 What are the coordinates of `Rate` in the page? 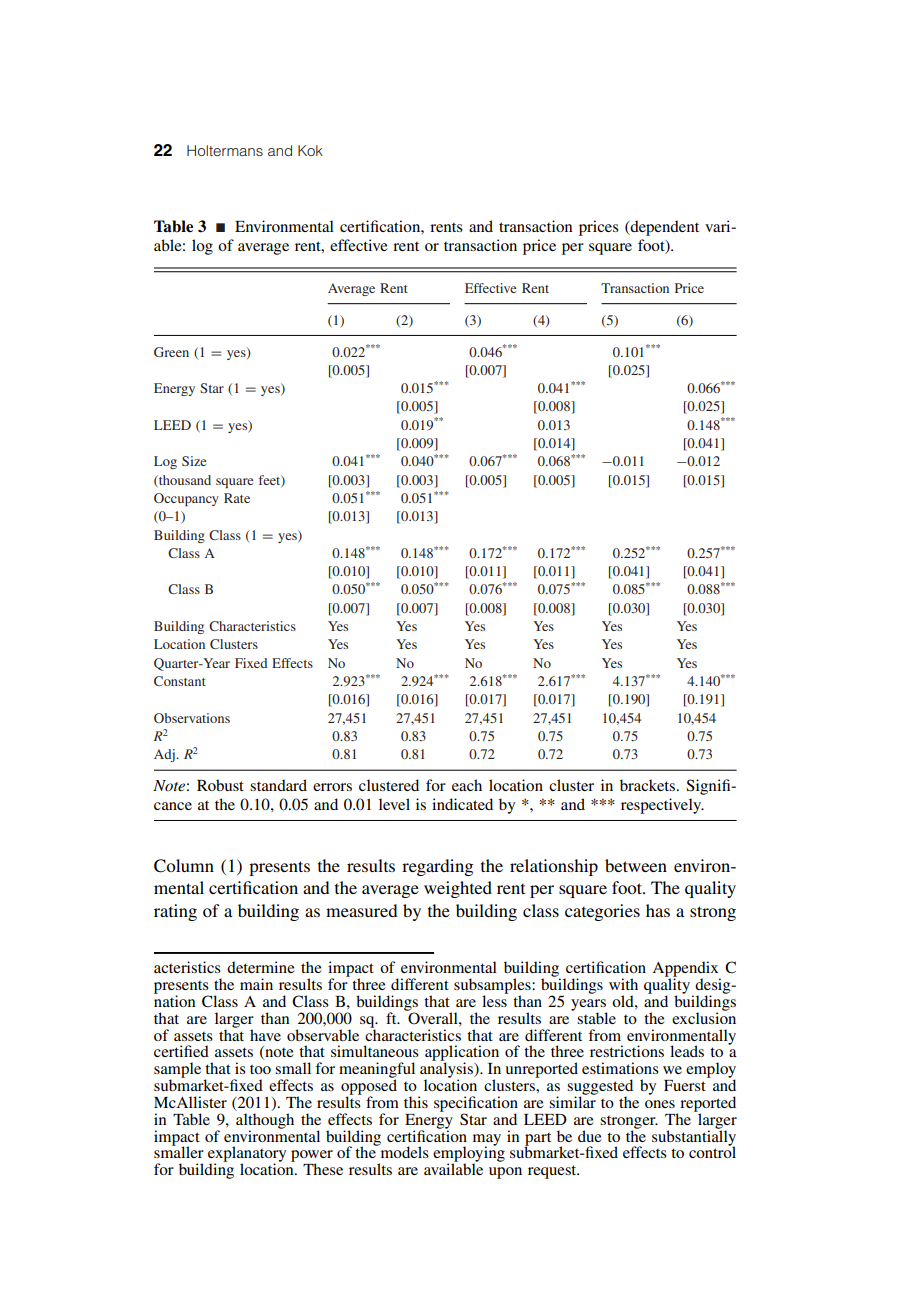 It's located at (237, 498).
